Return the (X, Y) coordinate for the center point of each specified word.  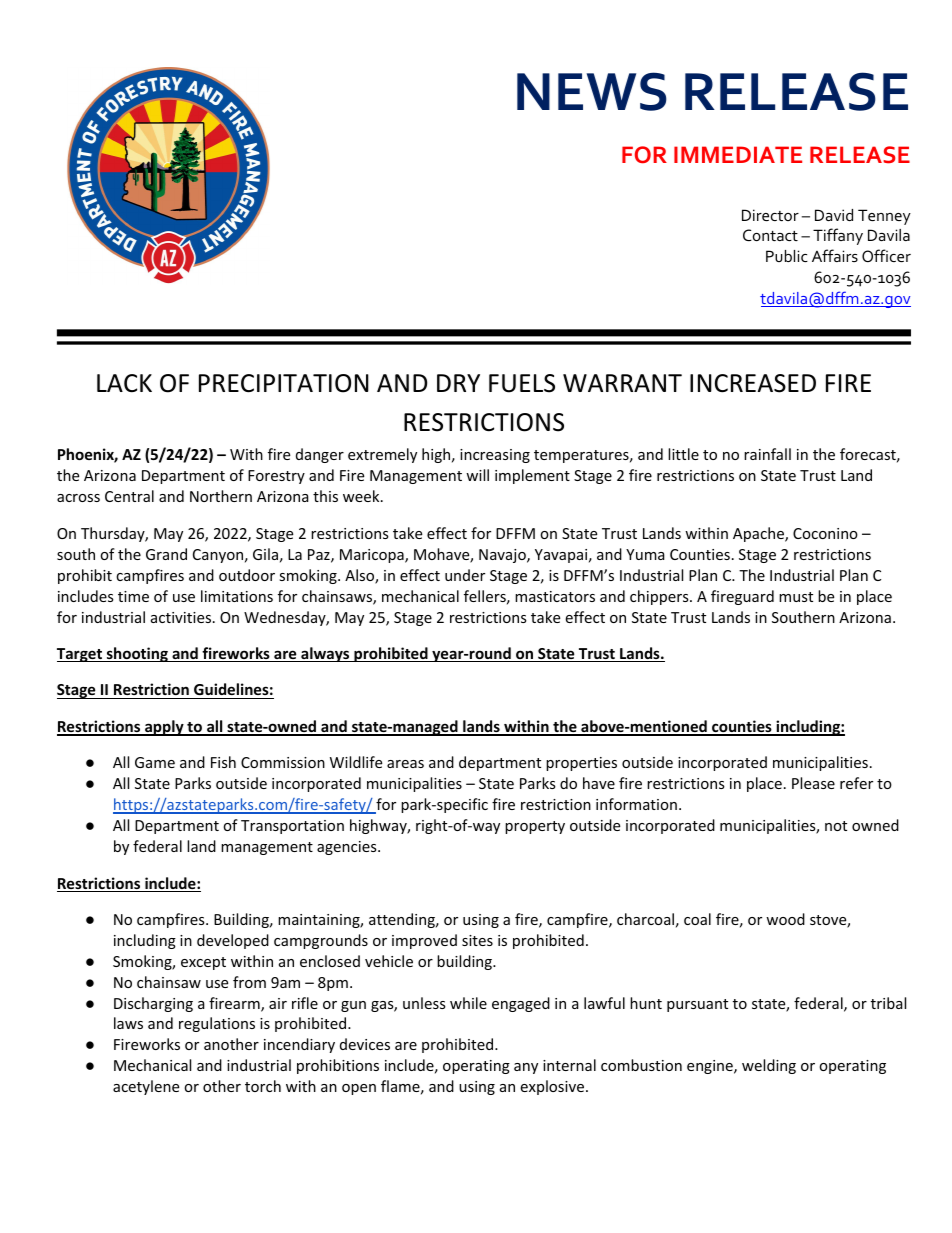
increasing (495, 456)
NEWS (592, 91)
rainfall (767, 454)
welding (769, 1066)
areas (405, 764)
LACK (124, 383)
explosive (553, 1087)
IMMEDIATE (738, 154)
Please (813, 783)
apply (164, 728)
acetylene (146, 1087)
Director (770, 215)
